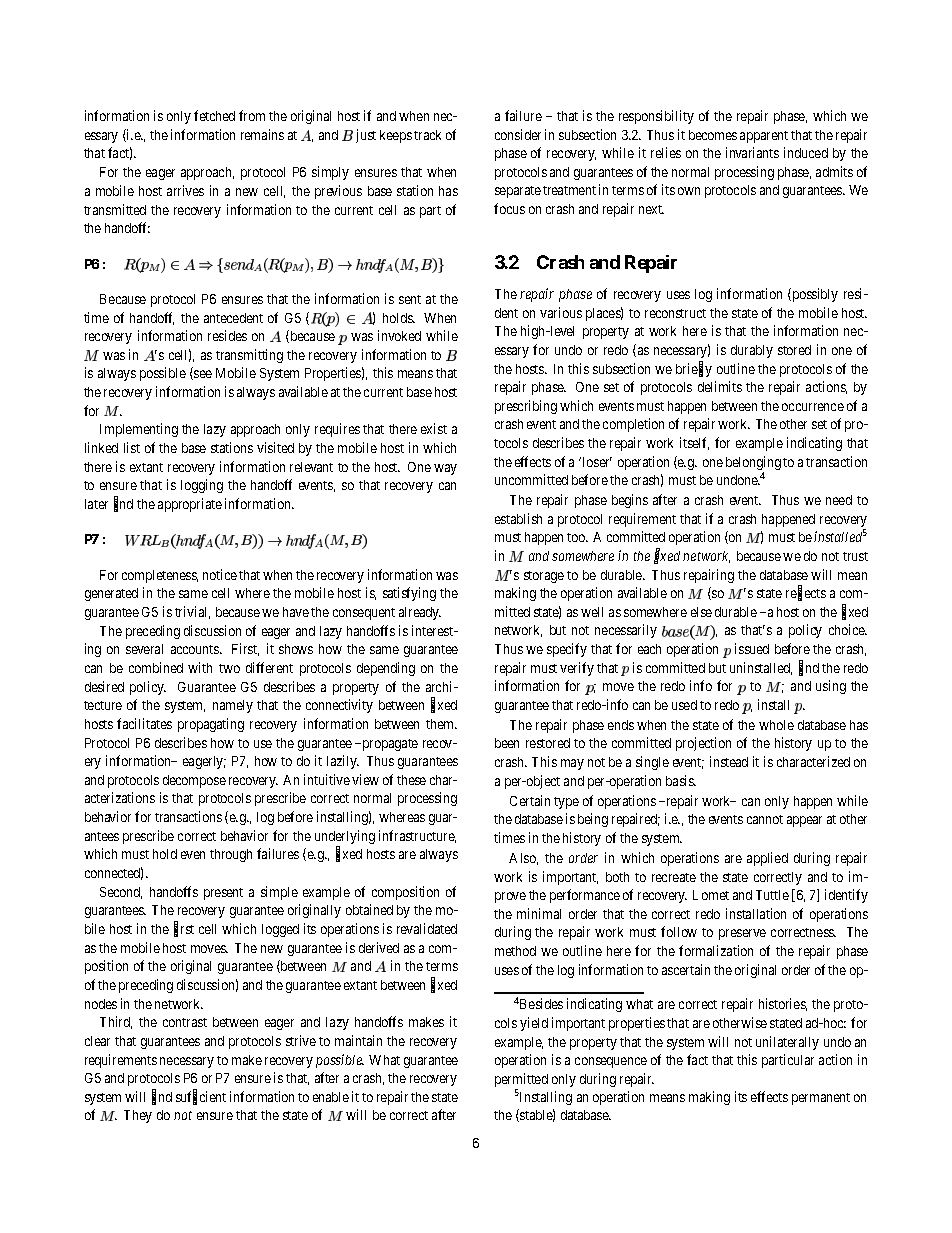 The width and height of the screenshot is (952, 1233). I want to click on infrastructure, so click(417, 836).
